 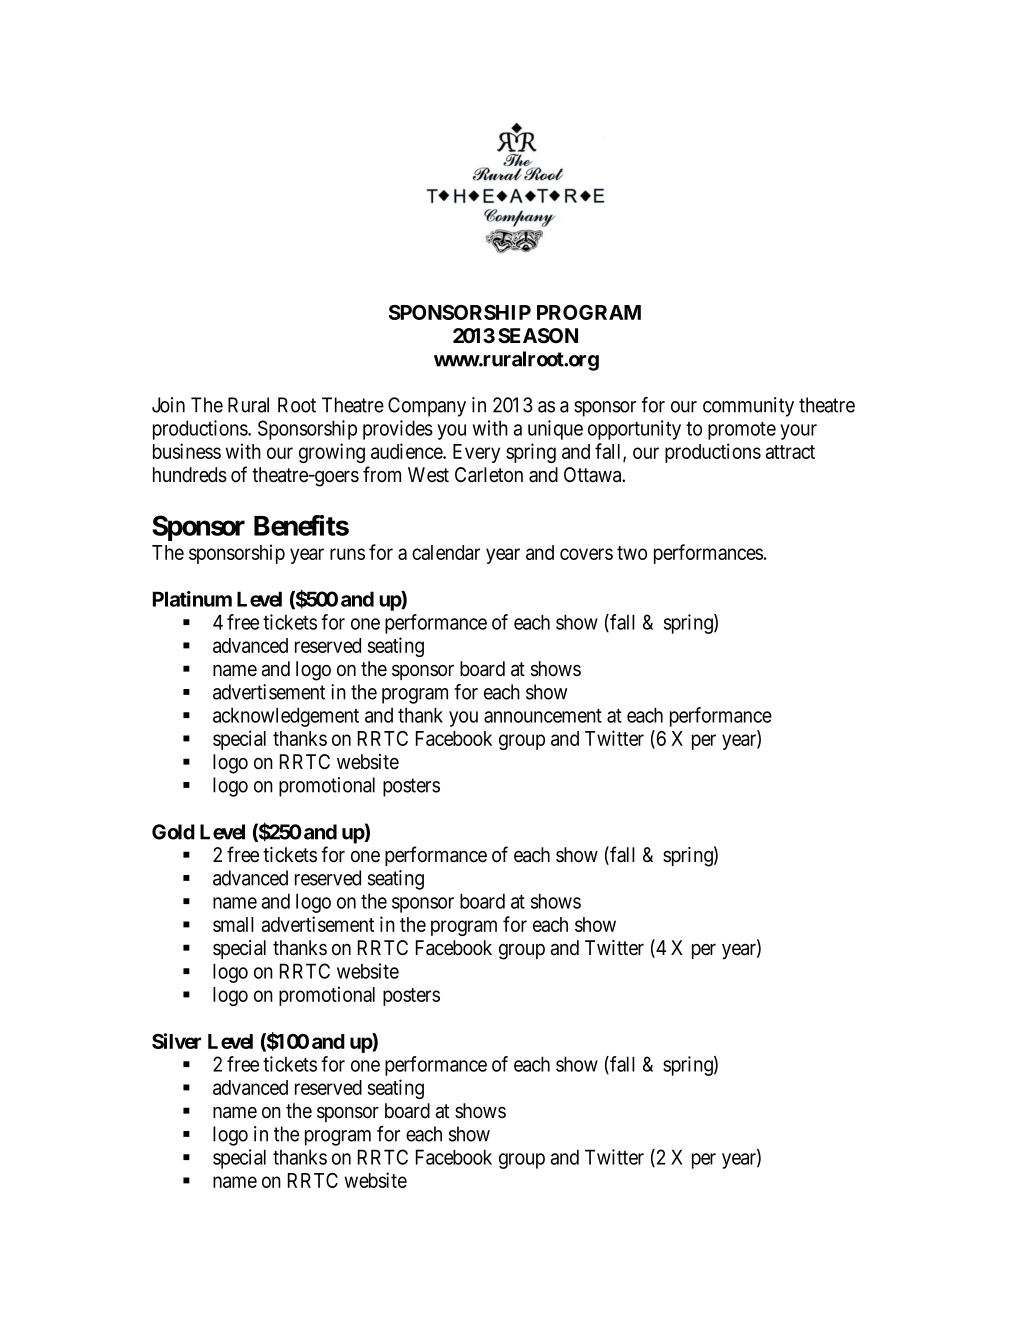 What do you see at coordinates (190, 475) in the screenshot?
I see `hundreds` at bounding box center [190, 475].
